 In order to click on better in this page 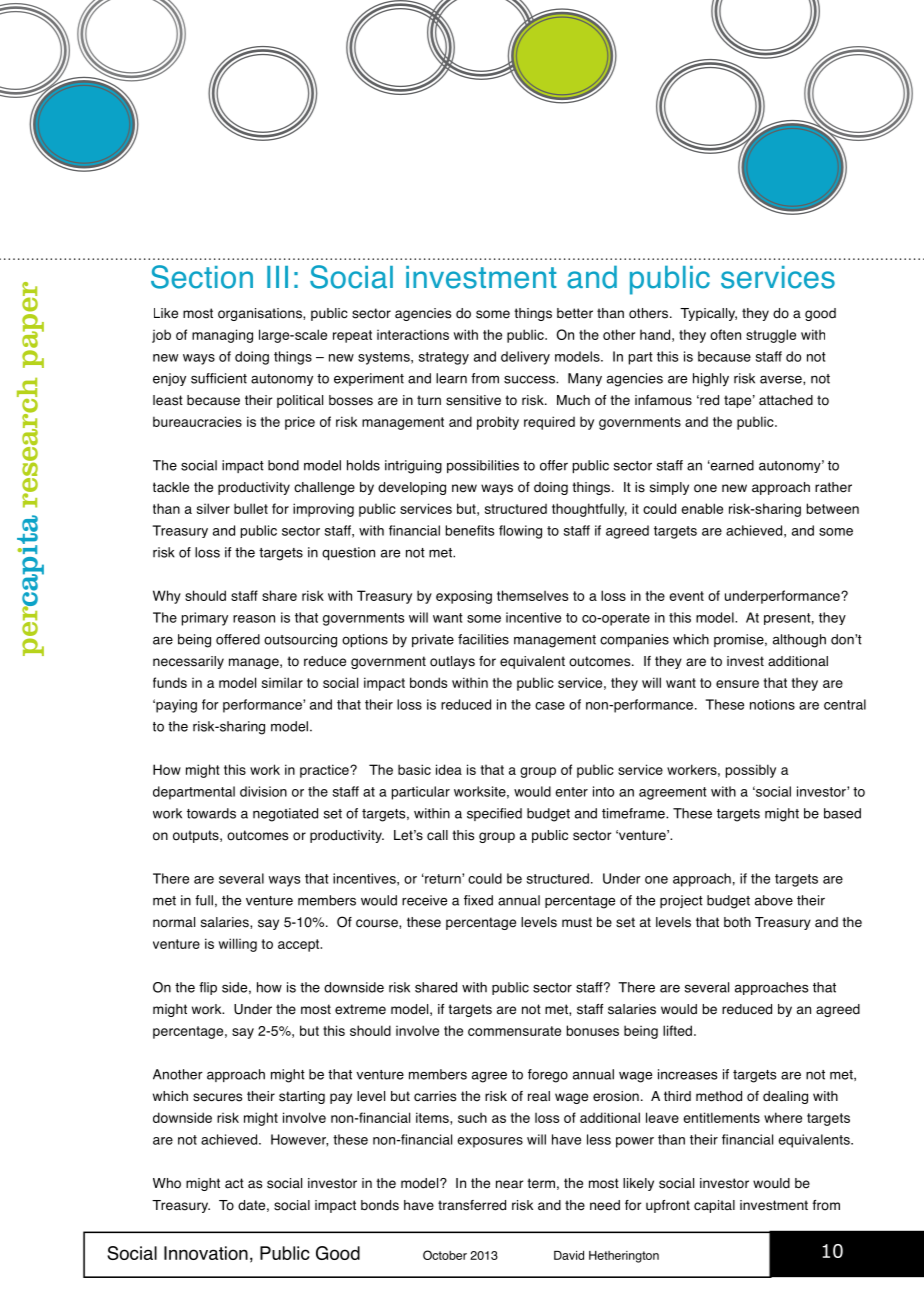, I will do `click(575, 313)`.
